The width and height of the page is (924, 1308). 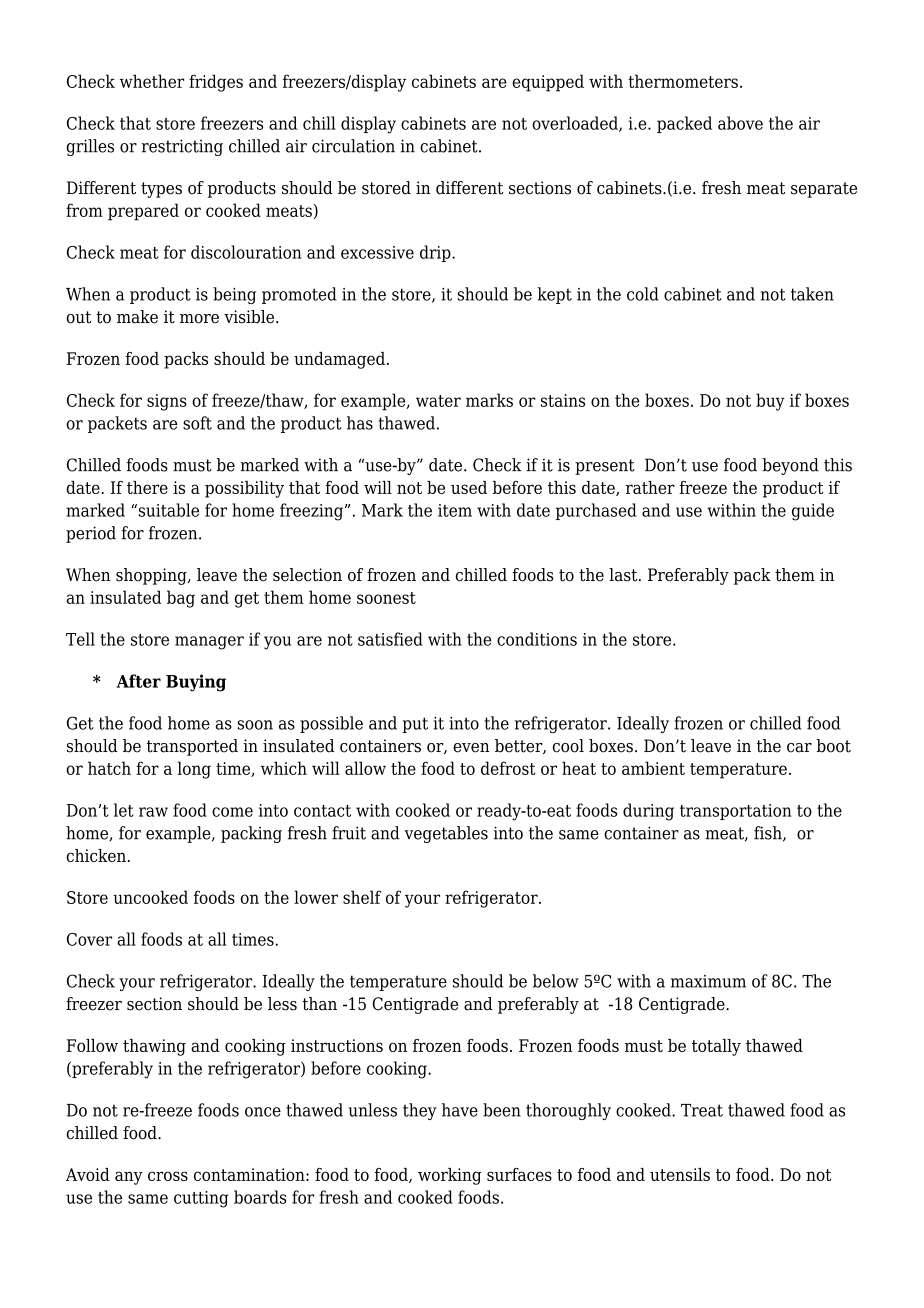 I want to click on taken, so click(x=812, y=294).
